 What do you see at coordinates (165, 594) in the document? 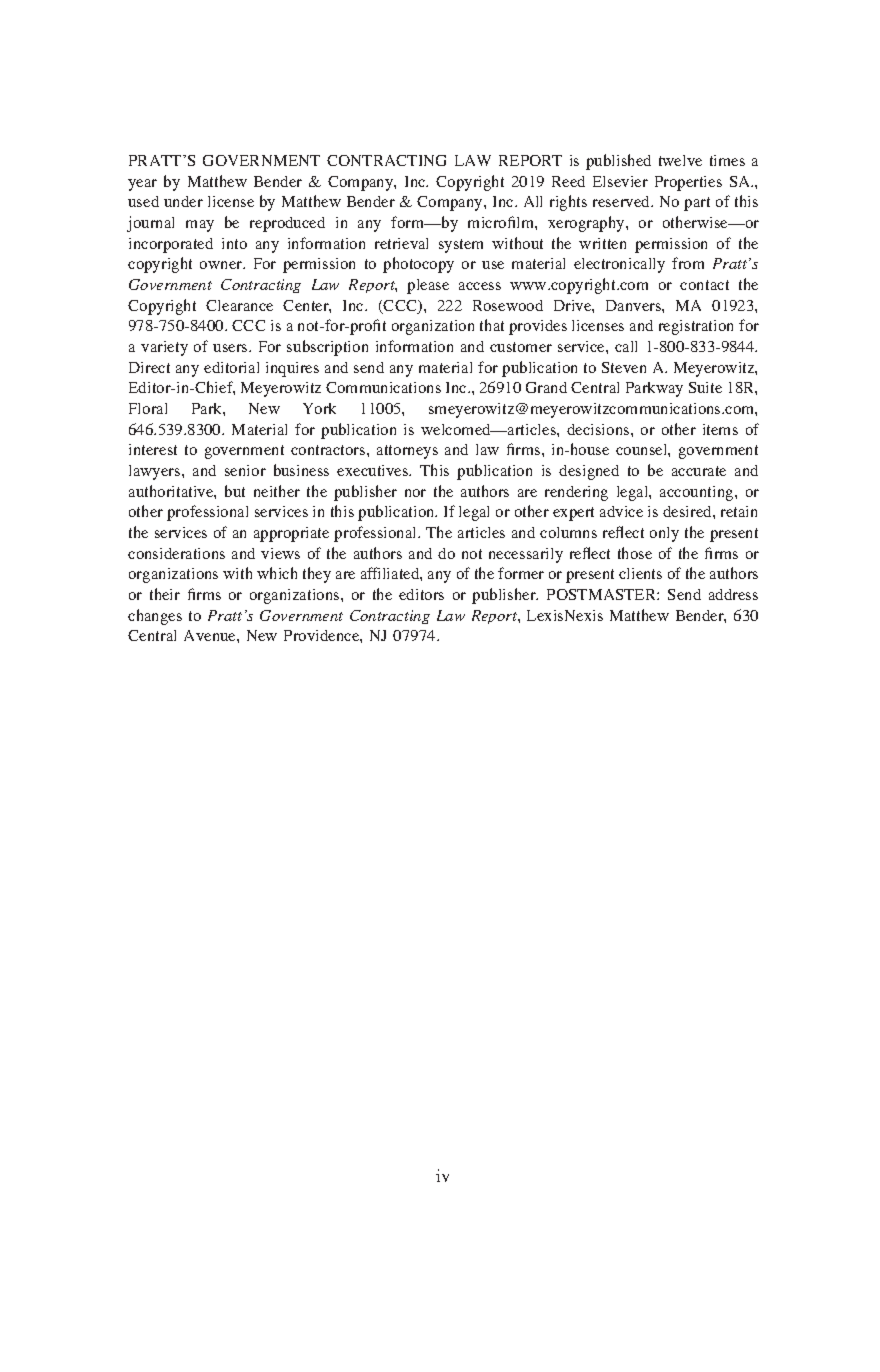
I see `their` at bounding box center [165, 594].
